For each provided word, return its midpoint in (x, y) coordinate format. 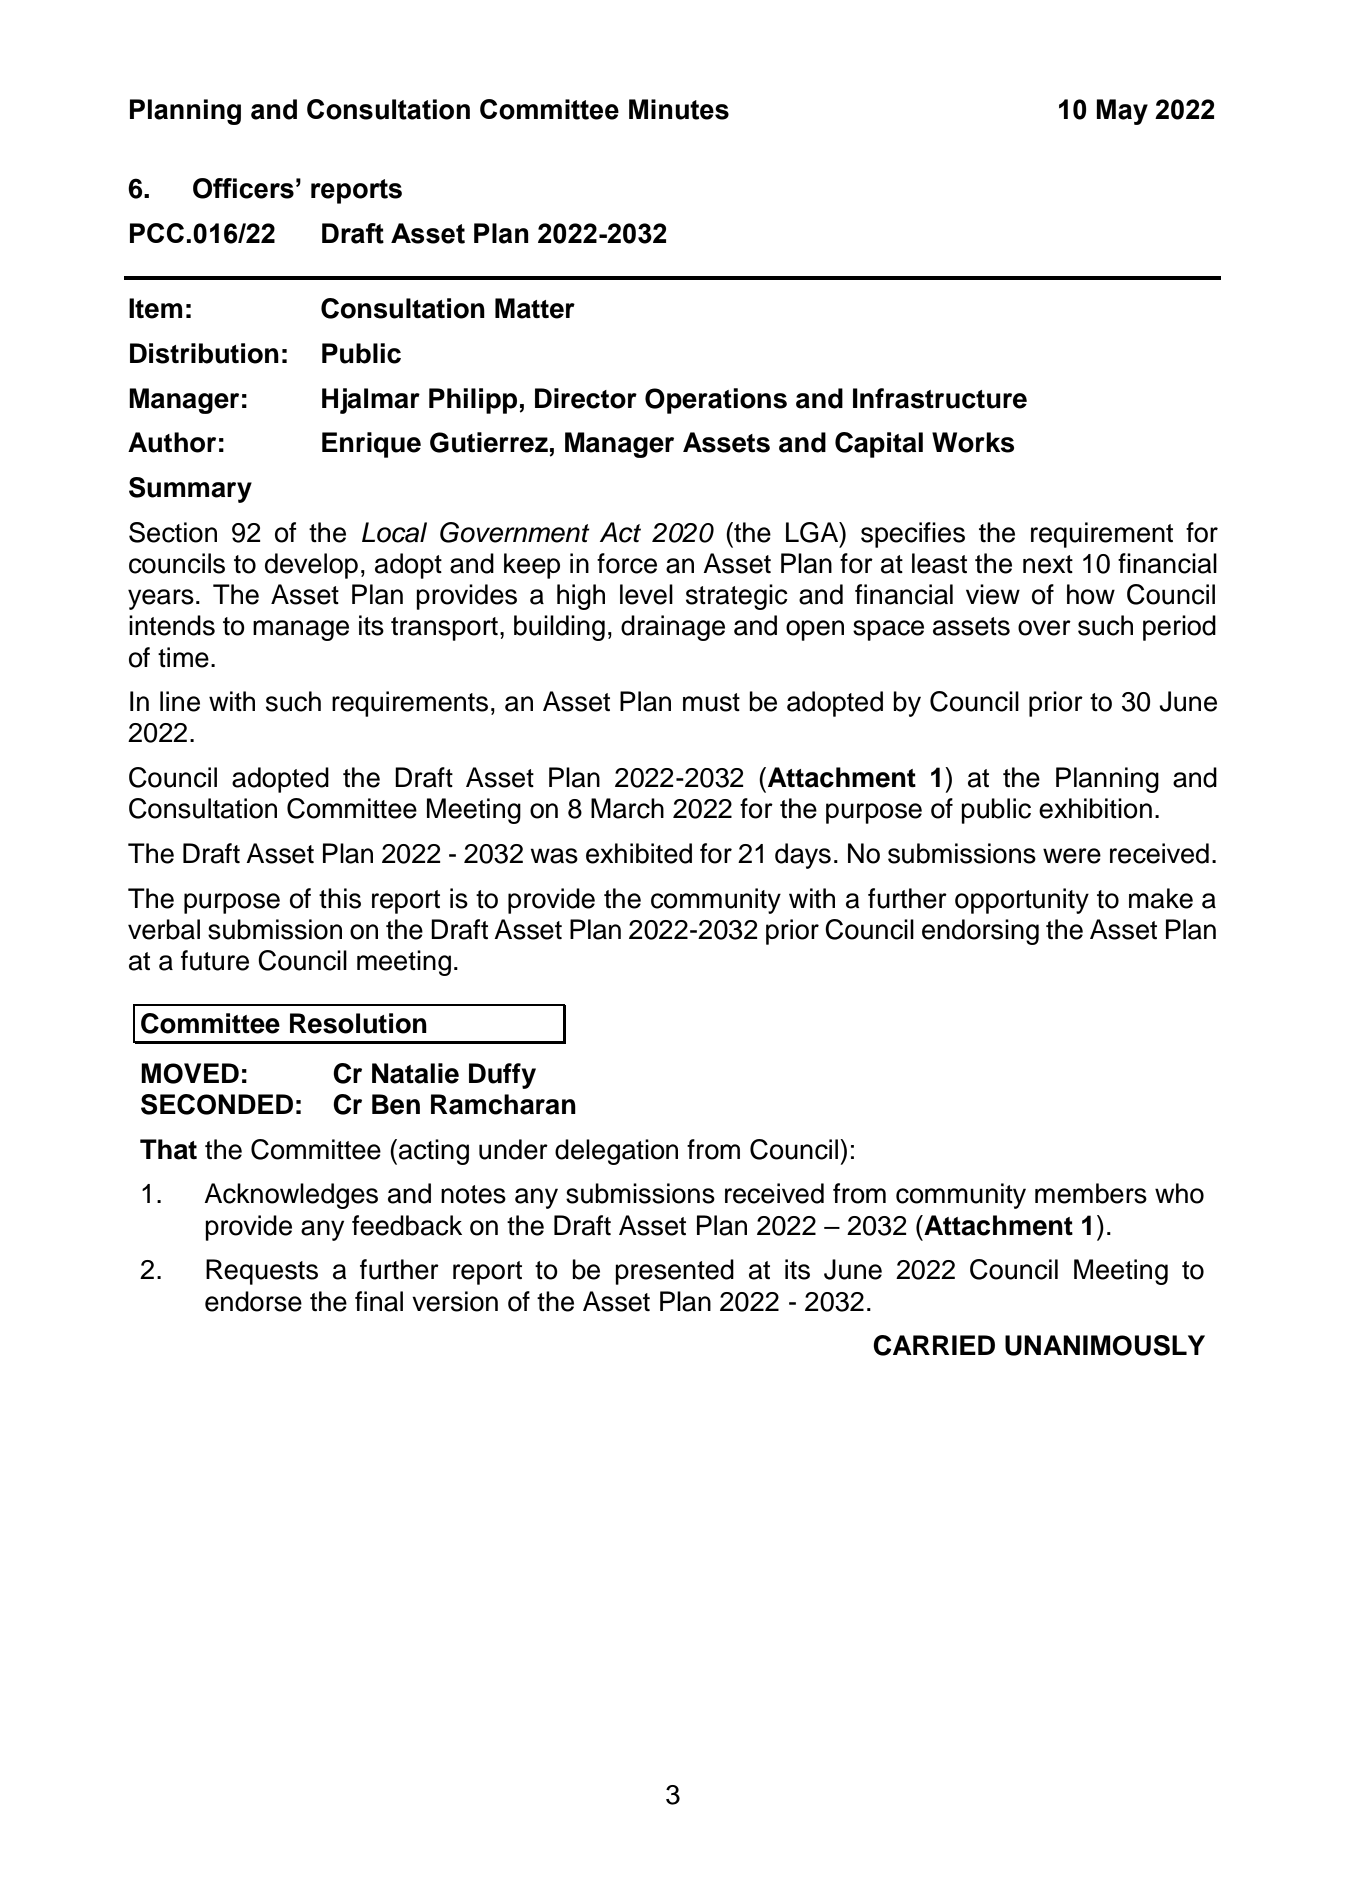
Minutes (679, 109)
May (1122, 112)
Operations (716, 401)
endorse (253, 1301)
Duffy (502, 1076)
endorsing (980, 932)
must (711, 702)
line (180, 701)
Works (973, 442)
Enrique (371, 445)
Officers (243, 188)
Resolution (358, 1023)
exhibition (1095, 808)
